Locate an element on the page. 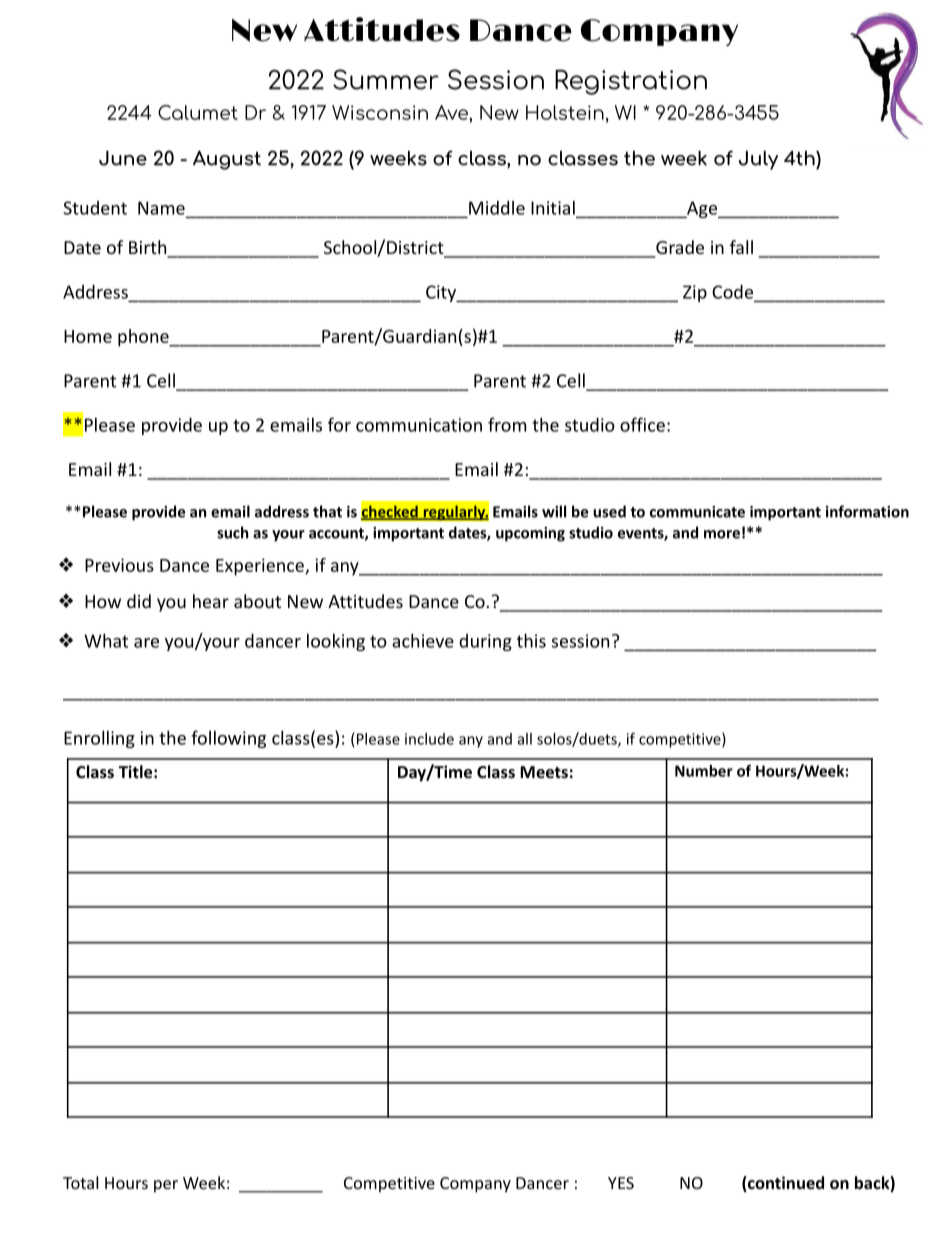 The width and height of the page is (952, 1233). during is located at coordinates (485, 642).
